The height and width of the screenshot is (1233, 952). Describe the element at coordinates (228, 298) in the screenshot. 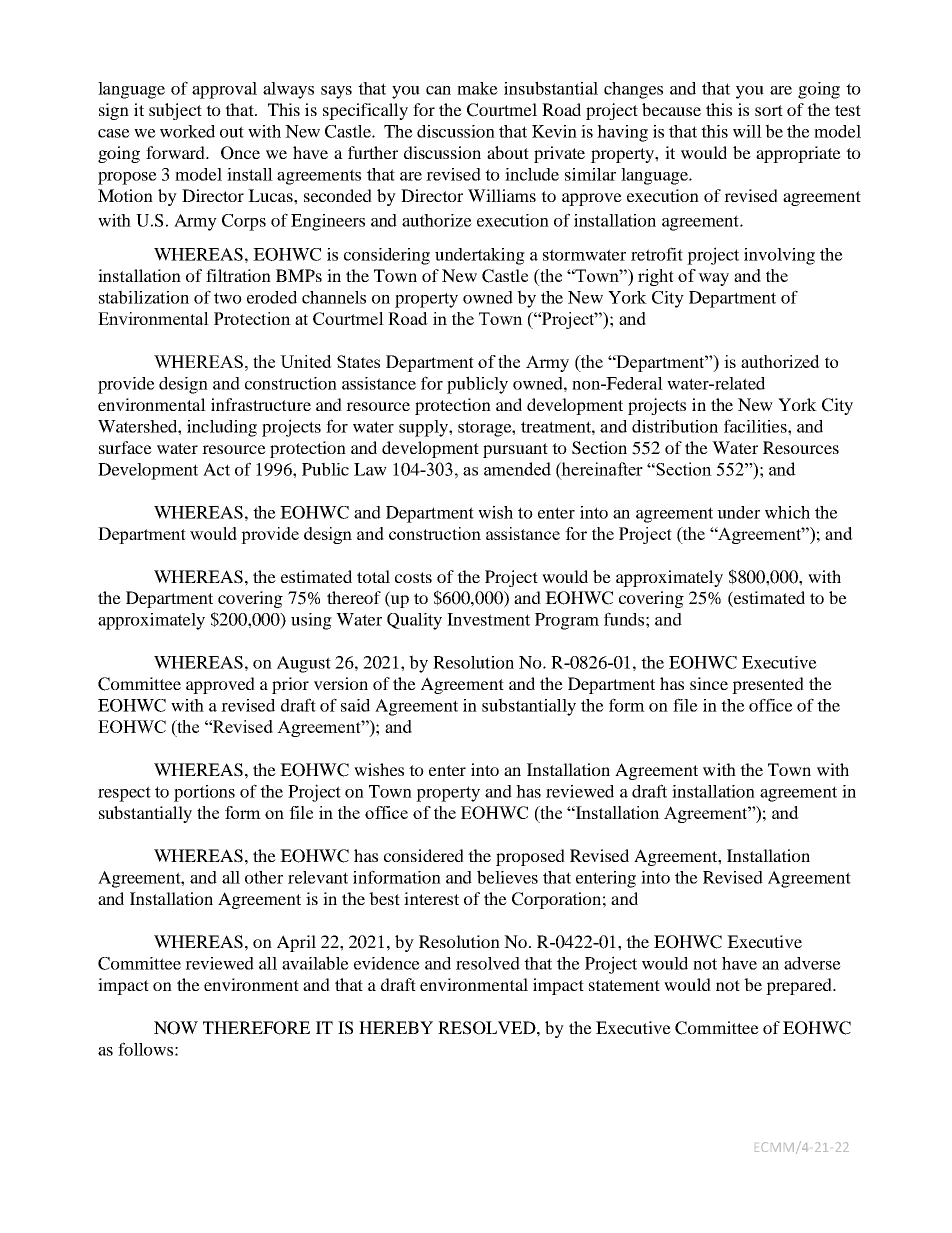

I see `two` at that location.
